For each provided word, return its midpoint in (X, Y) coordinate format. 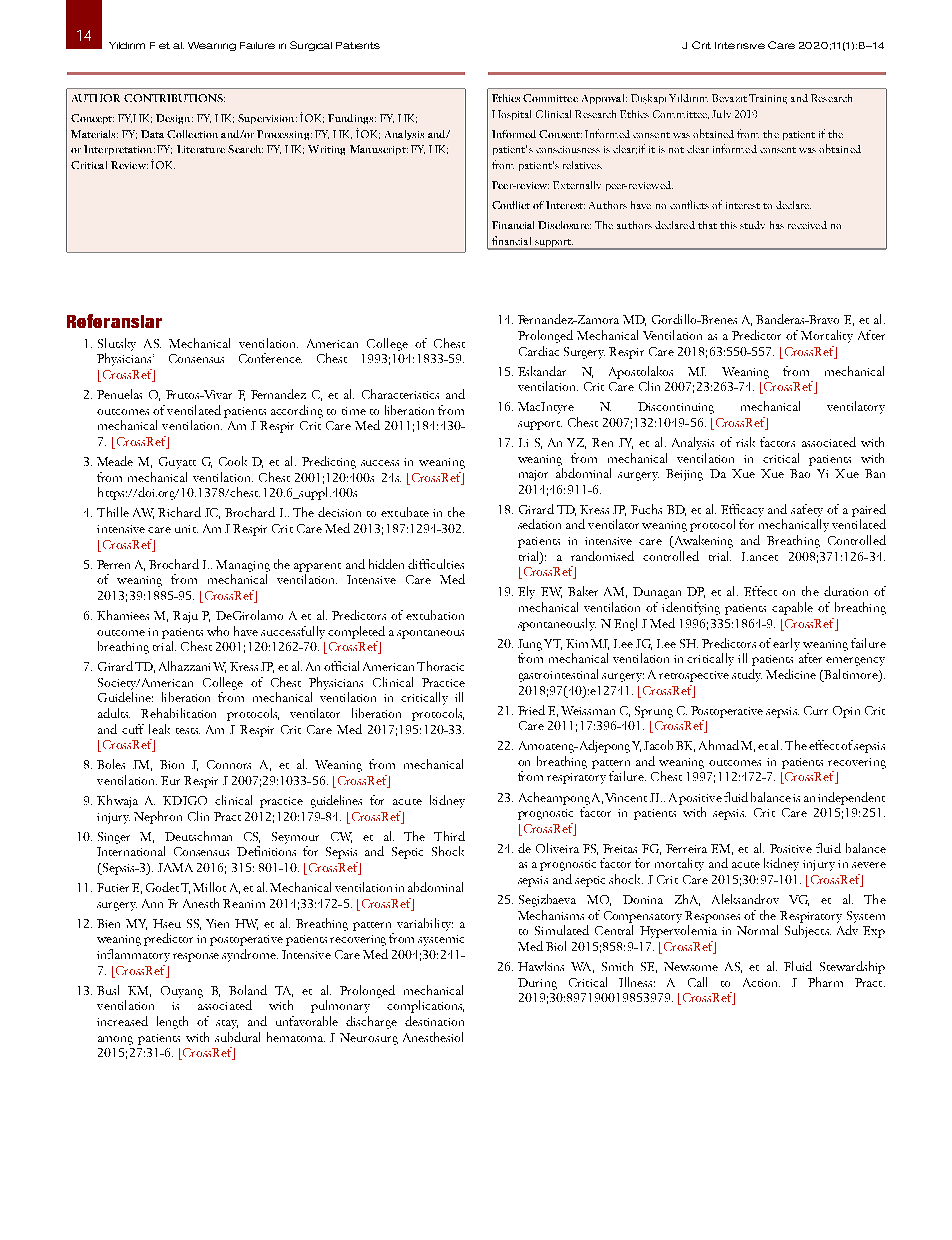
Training (768, 99)
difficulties (436, 564)
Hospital (511, 115)
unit (186, 529)
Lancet (760, 556)
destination (434, 1021)
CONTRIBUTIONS (174, 98)
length (172, 1022)
